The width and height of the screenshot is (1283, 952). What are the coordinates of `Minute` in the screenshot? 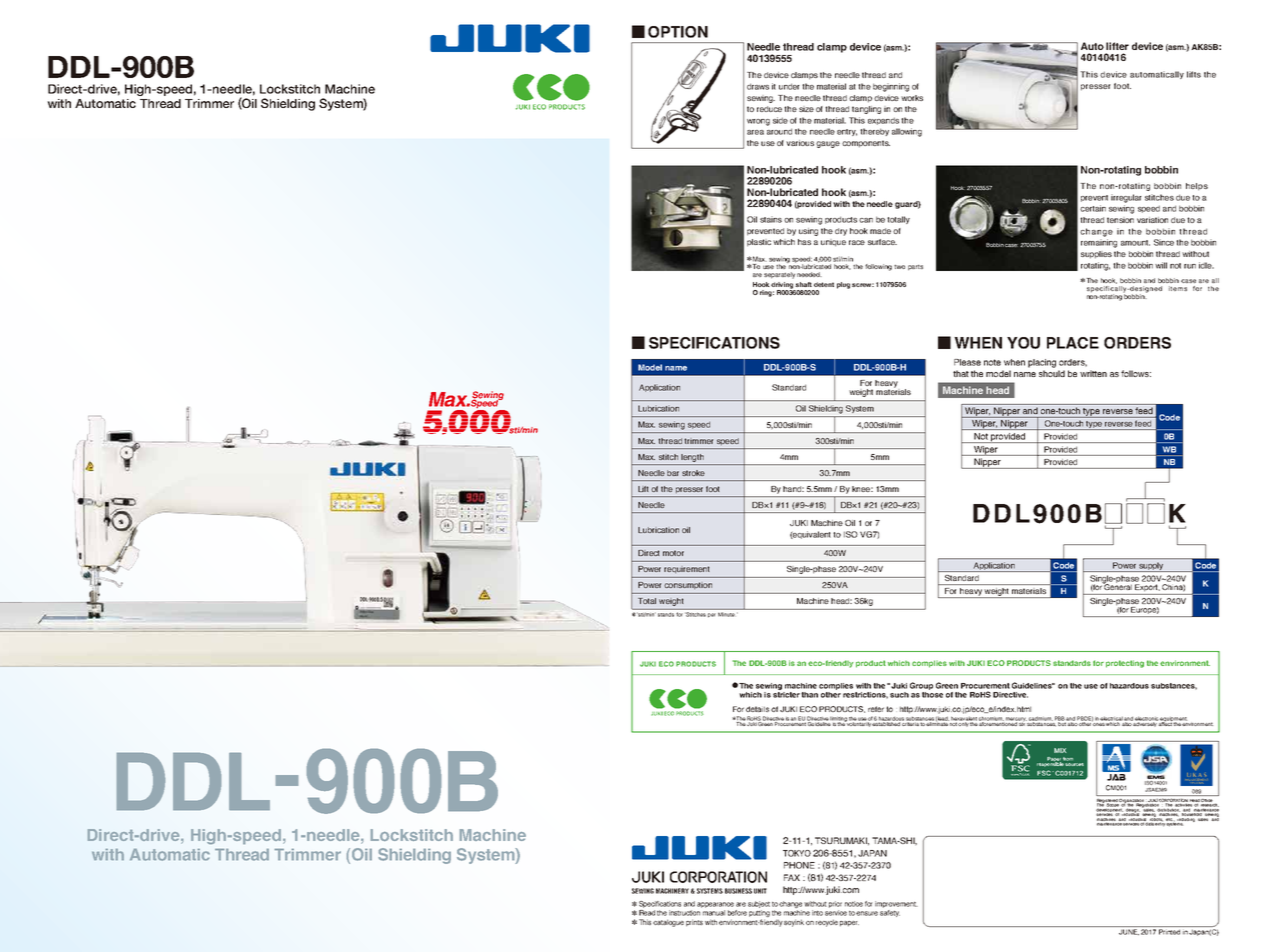 It's located at (726, 615).
